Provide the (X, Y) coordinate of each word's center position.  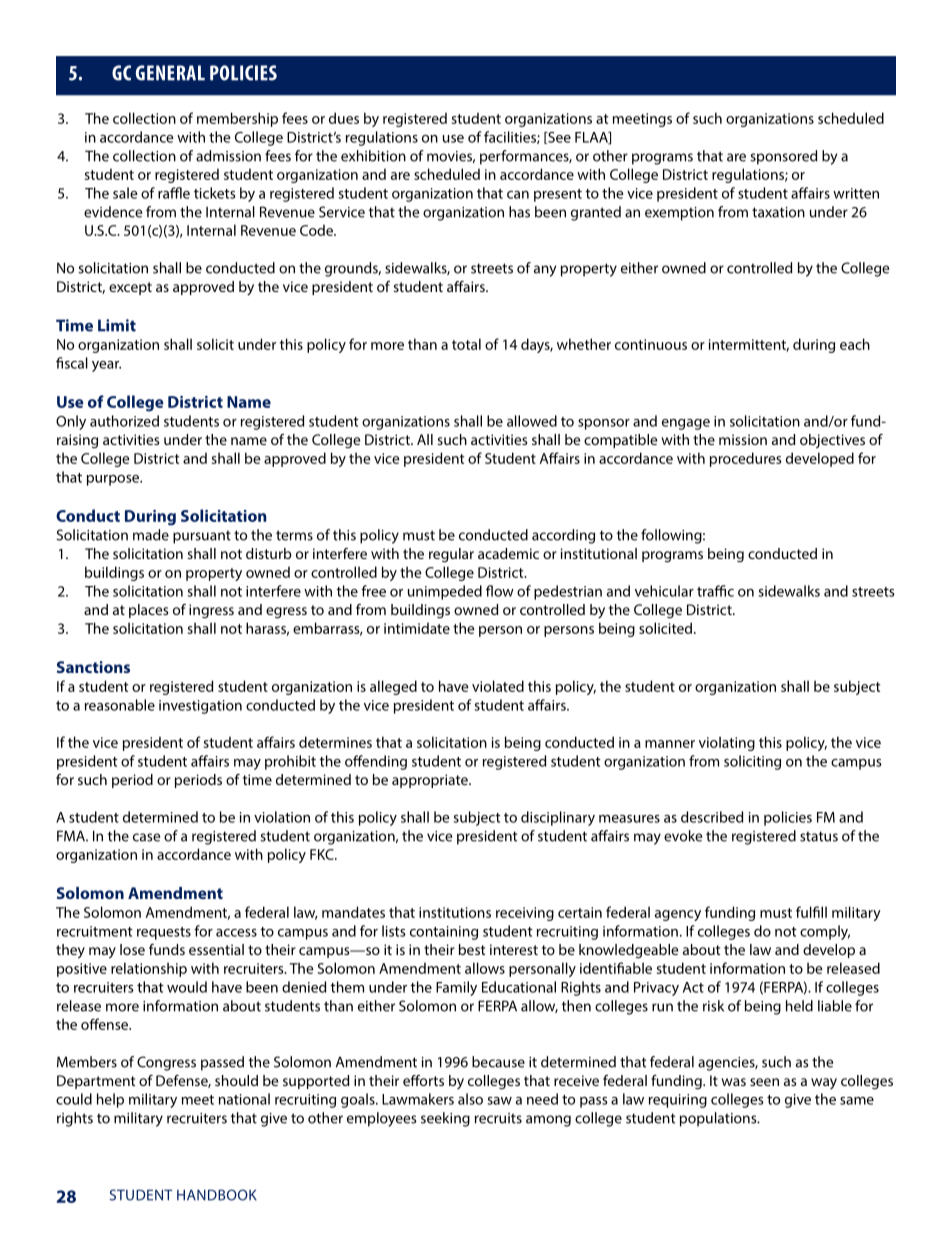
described (712, 817)
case (146, 837)
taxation (778, 212)
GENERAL (170, 73)
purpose (114, 480)
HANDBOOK (217, 1195)
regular (451, 555)
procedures (746, 459)
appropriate (431, 781)
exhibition (373, 156)
